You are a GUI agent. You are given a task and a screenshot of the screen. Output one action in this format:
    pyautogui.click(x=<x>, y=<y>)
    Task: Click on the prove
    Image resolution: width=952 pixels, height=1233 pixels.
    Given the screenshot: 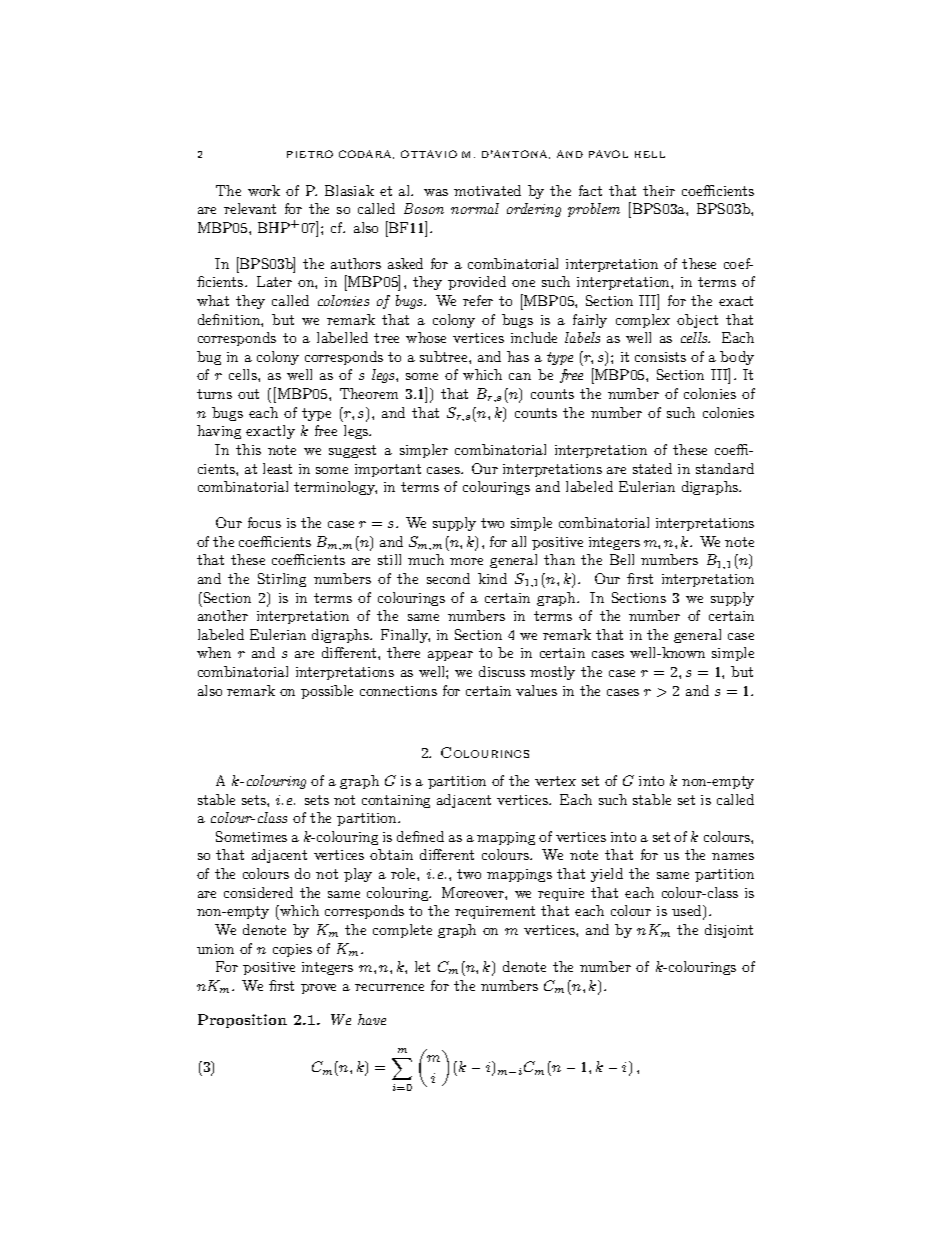 What is the action you would take?
    pyautogui.click(x=318, y=989)
